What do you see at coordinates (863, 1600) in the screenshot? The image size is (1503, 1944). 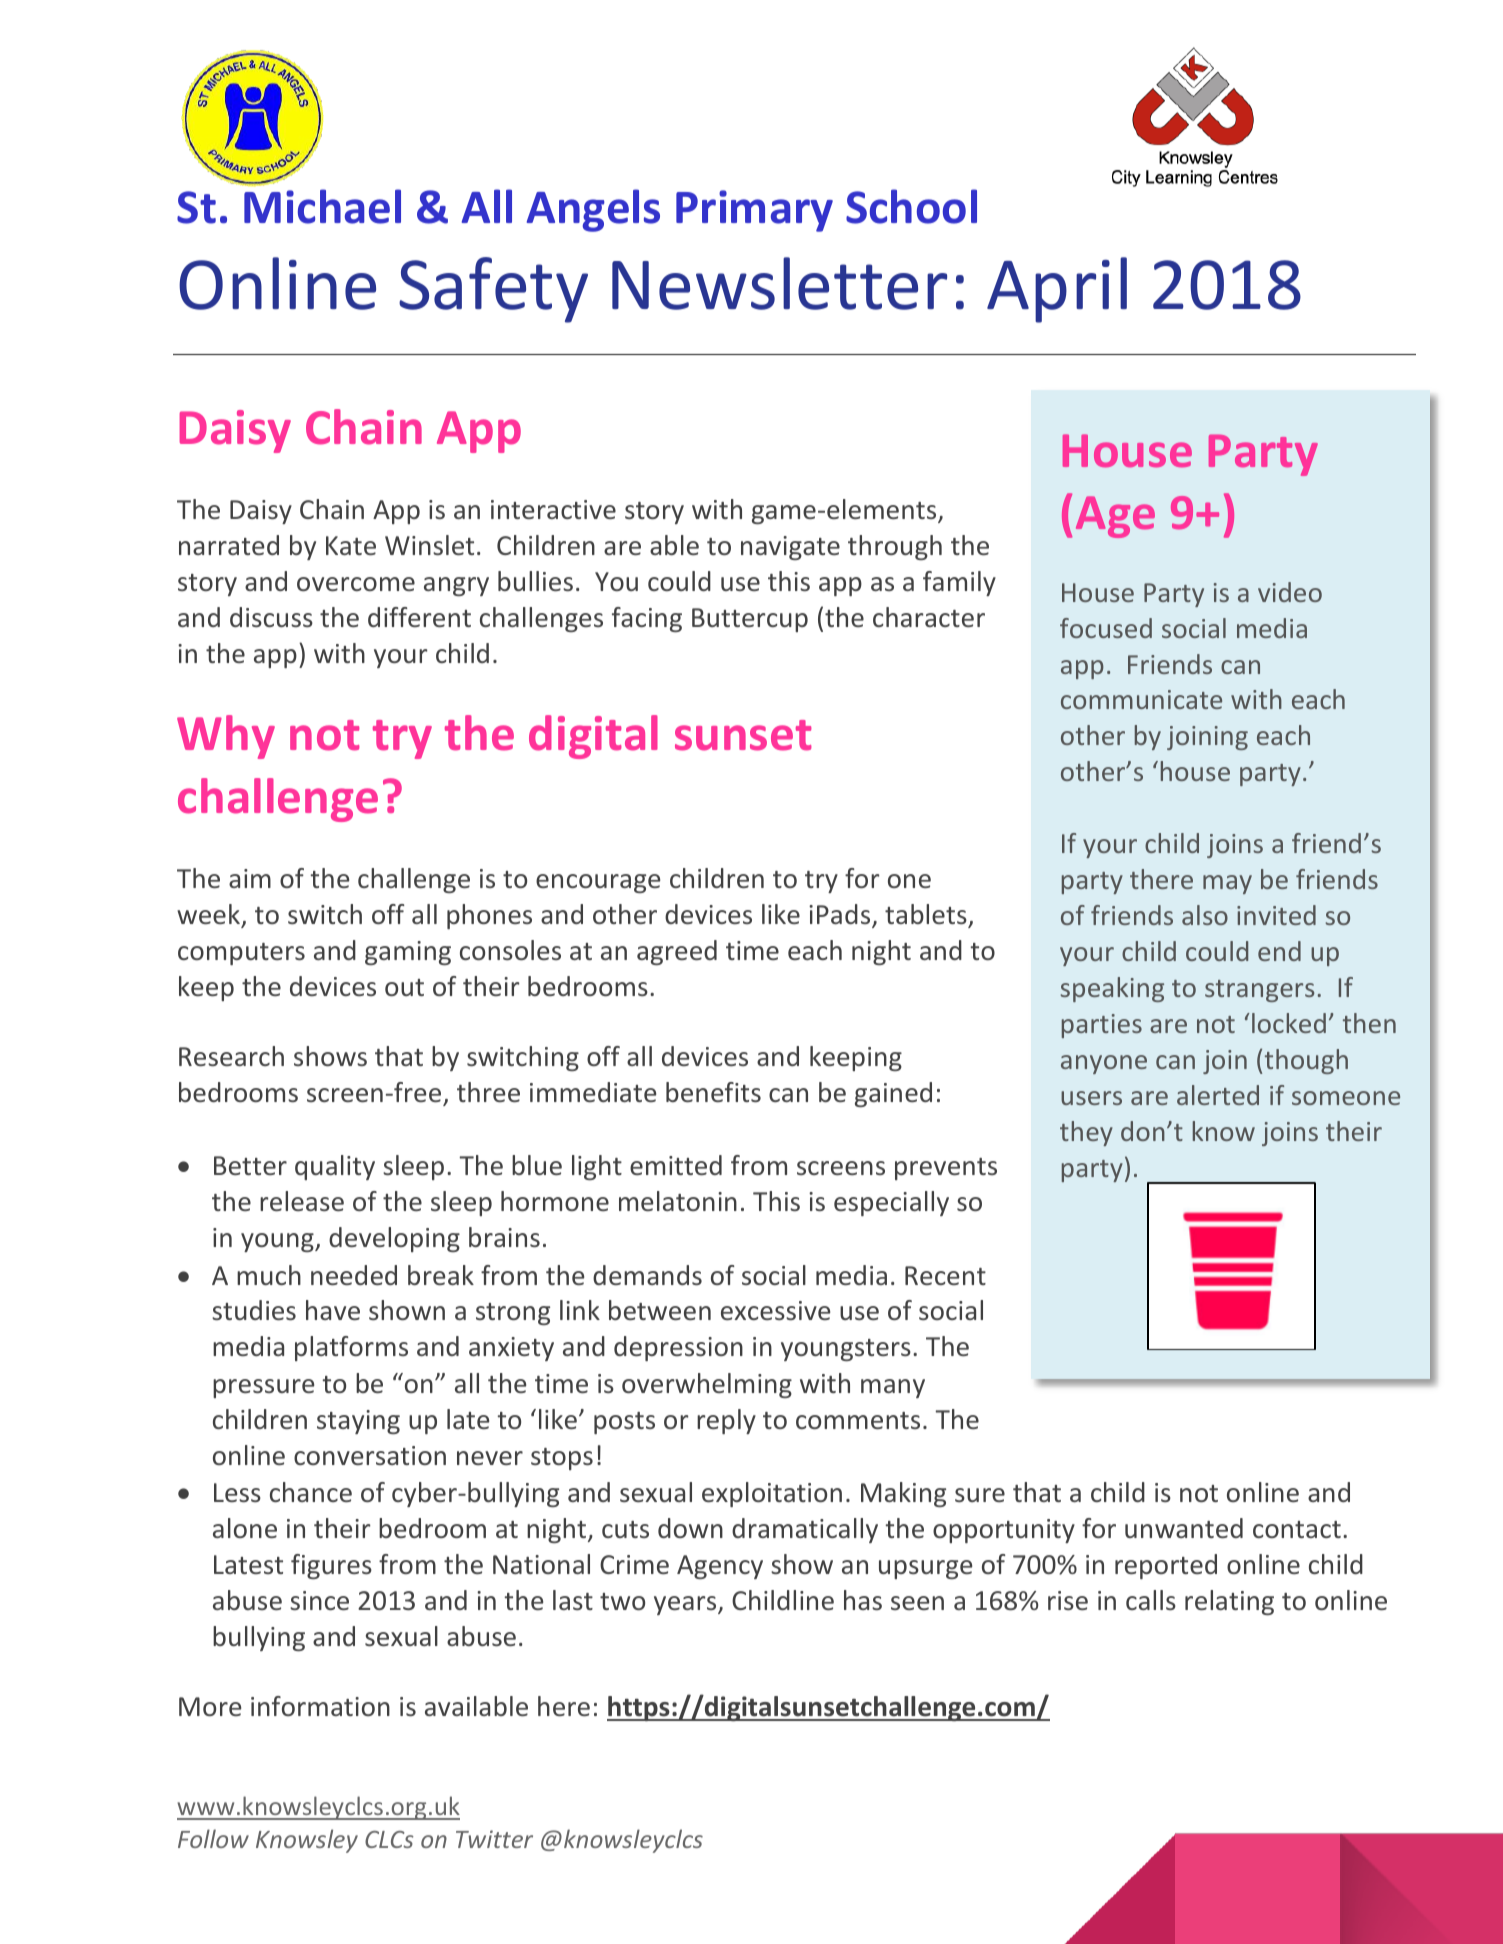 I see `has` at bounding box center [863, 1600].
